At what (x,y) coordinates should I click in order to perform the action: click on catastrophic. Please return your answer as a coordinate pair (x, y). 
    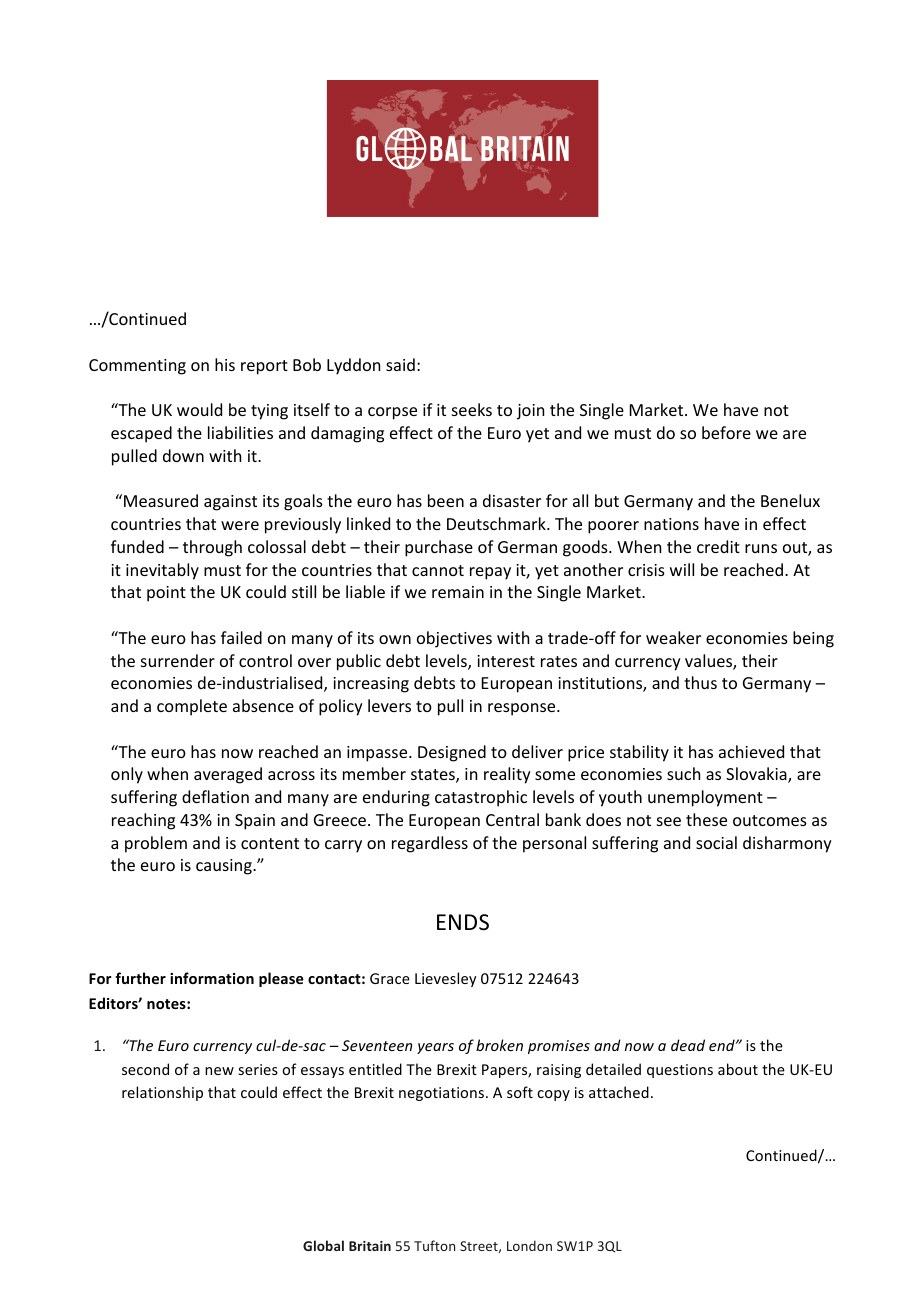
    Looking at the image, I should click on (481, 798).
